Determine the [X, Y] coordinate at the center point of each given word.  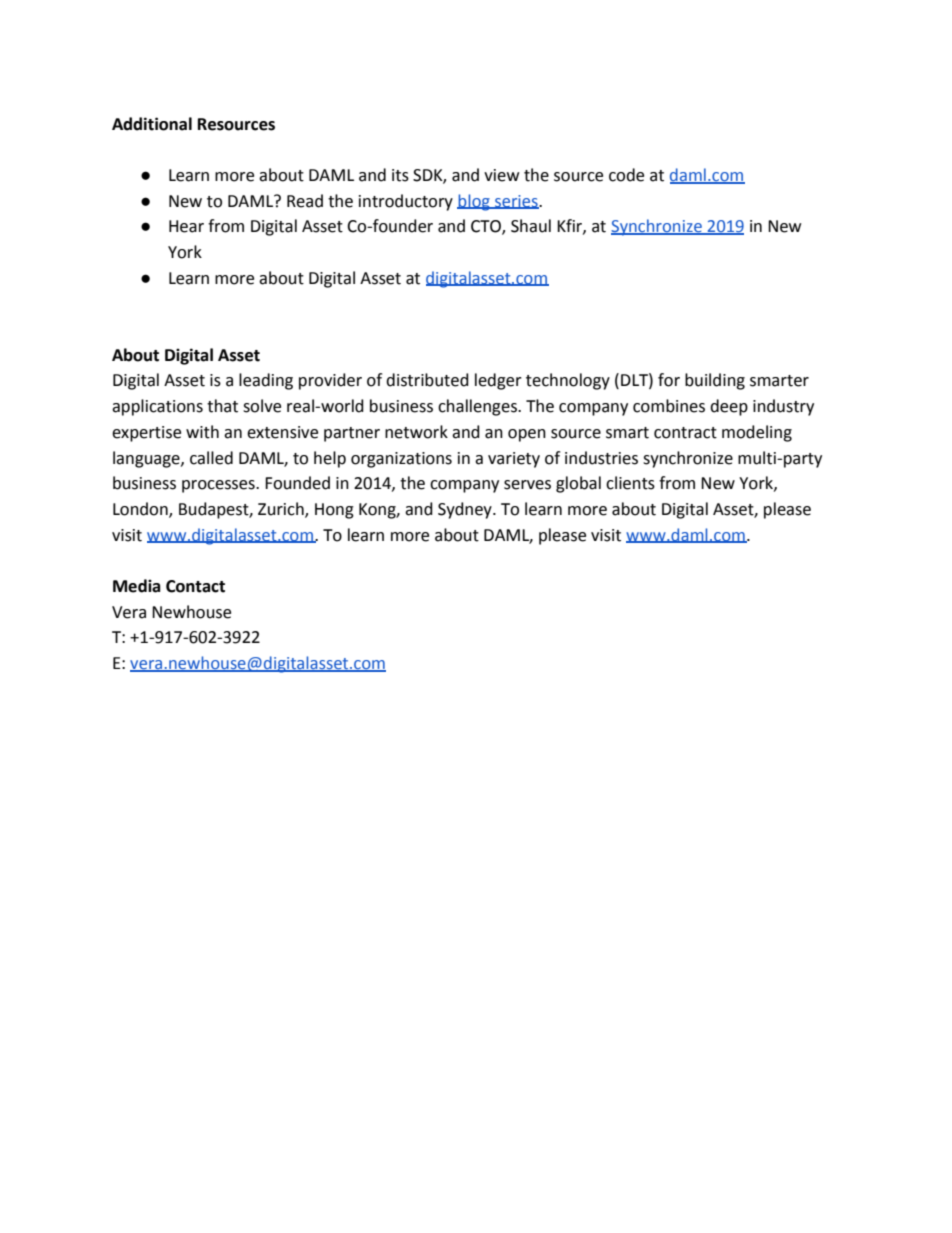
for [669, 380]
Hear [186, 226]
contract [685, 433]
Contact [195, 586]
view [501, 175]
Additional [152, 124]
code [626, 175]
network [416, 432]
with [202, 432]
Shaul [531, 226]
